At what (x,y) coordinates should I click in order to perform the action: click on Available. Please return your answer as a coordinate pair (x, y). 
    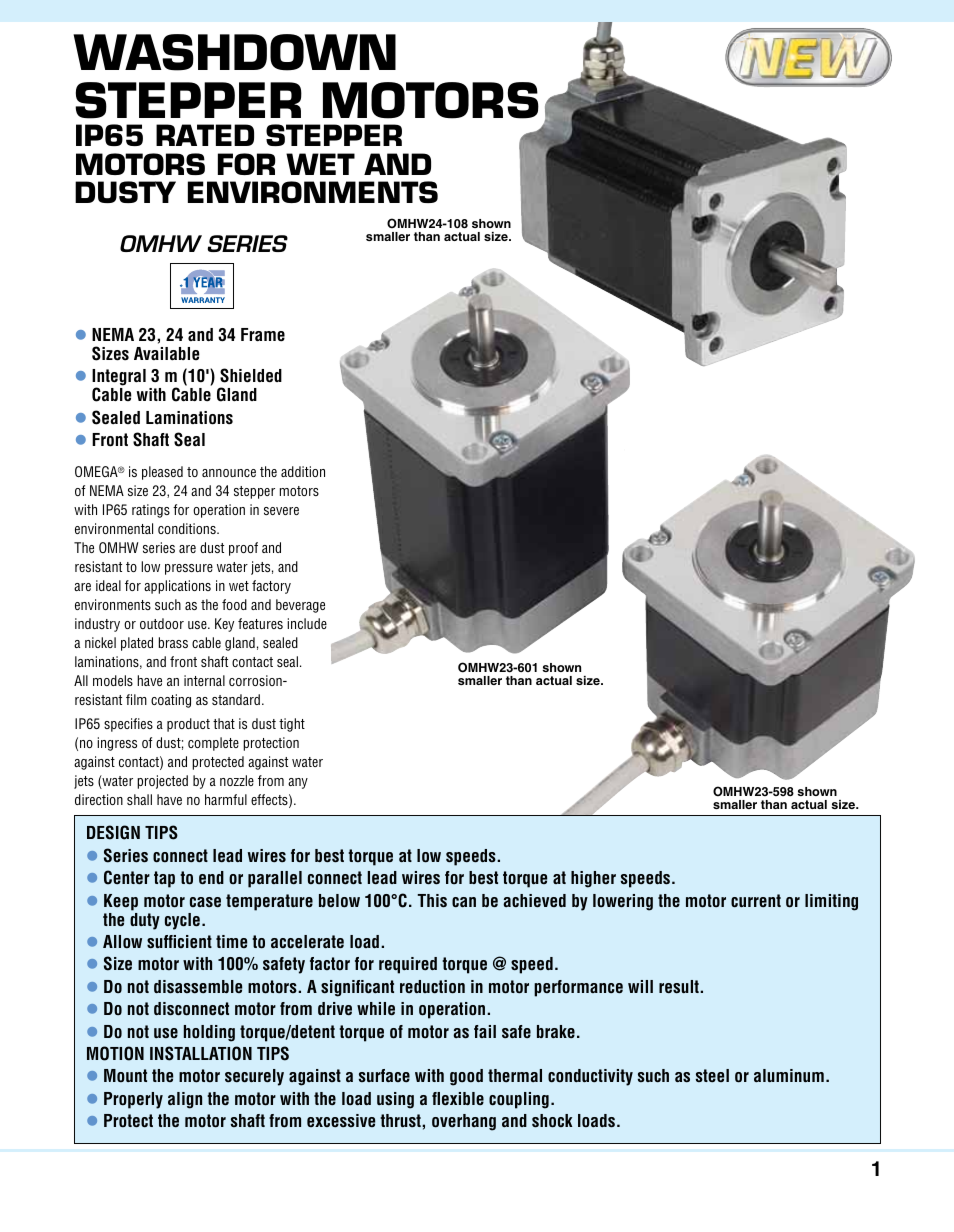
    Looking at the image, I should click on (167, 354).
